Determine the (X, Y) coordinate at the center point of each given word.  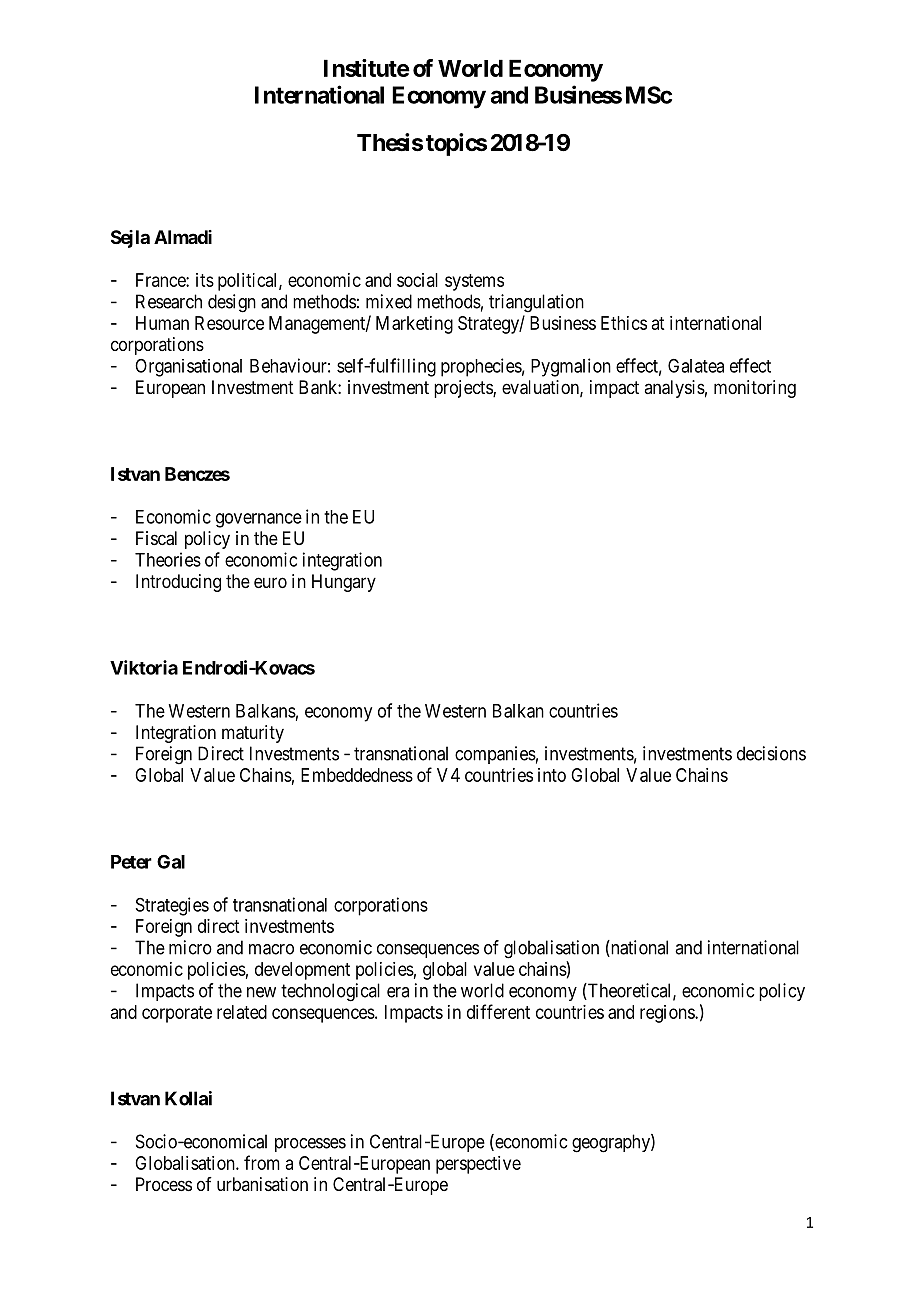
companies (495, 755)
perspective (478, 1165)
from (262, 1162)
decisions (771, 753)
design (232, 303)
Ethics (624, 323)
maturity (253, 734)
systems (474, 282)
